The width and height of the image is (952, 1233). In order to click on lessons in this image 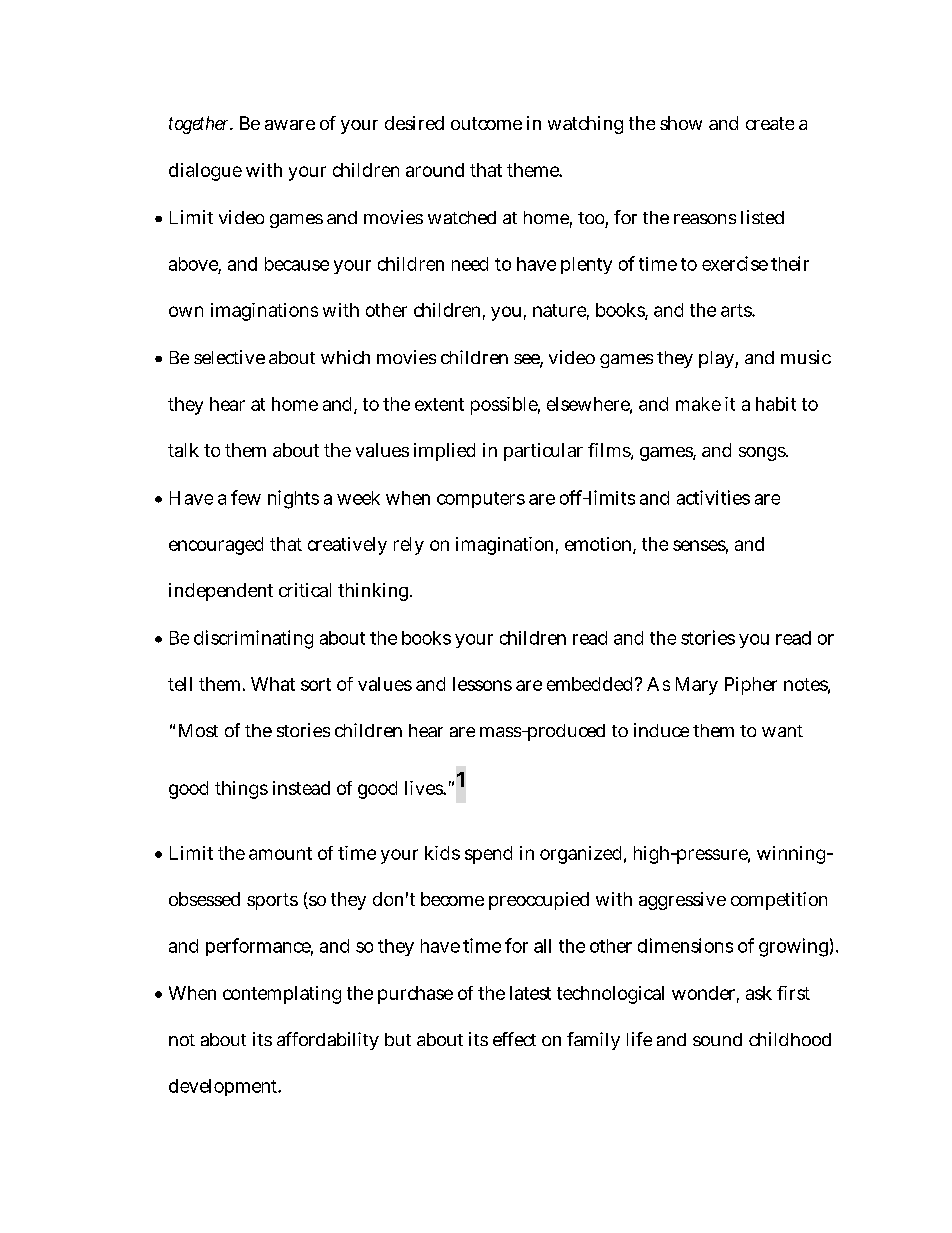, I will do `click(482, 684)`.
